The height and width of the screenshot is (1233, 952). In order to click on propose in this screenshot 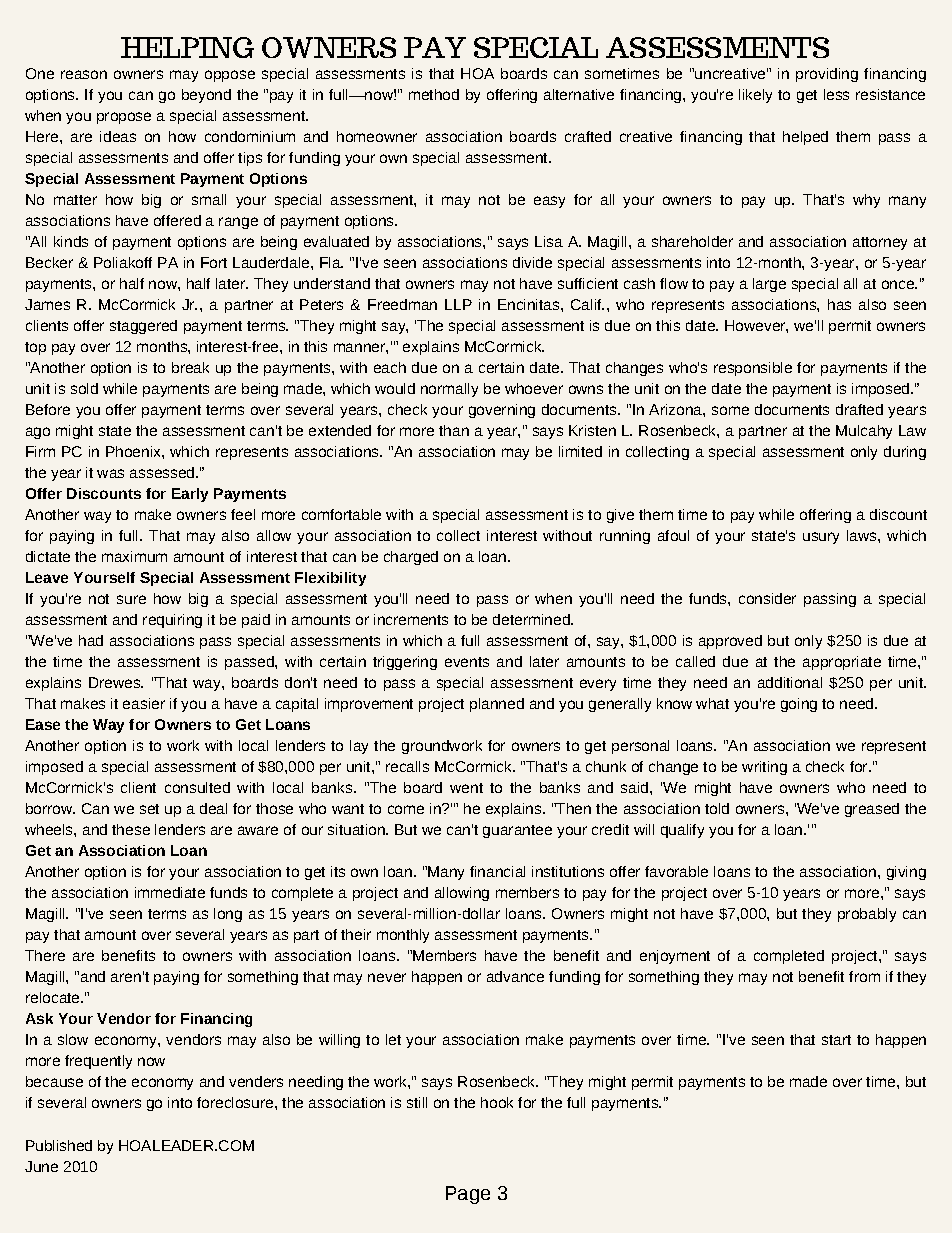, I will do `click(124, 118)`.
